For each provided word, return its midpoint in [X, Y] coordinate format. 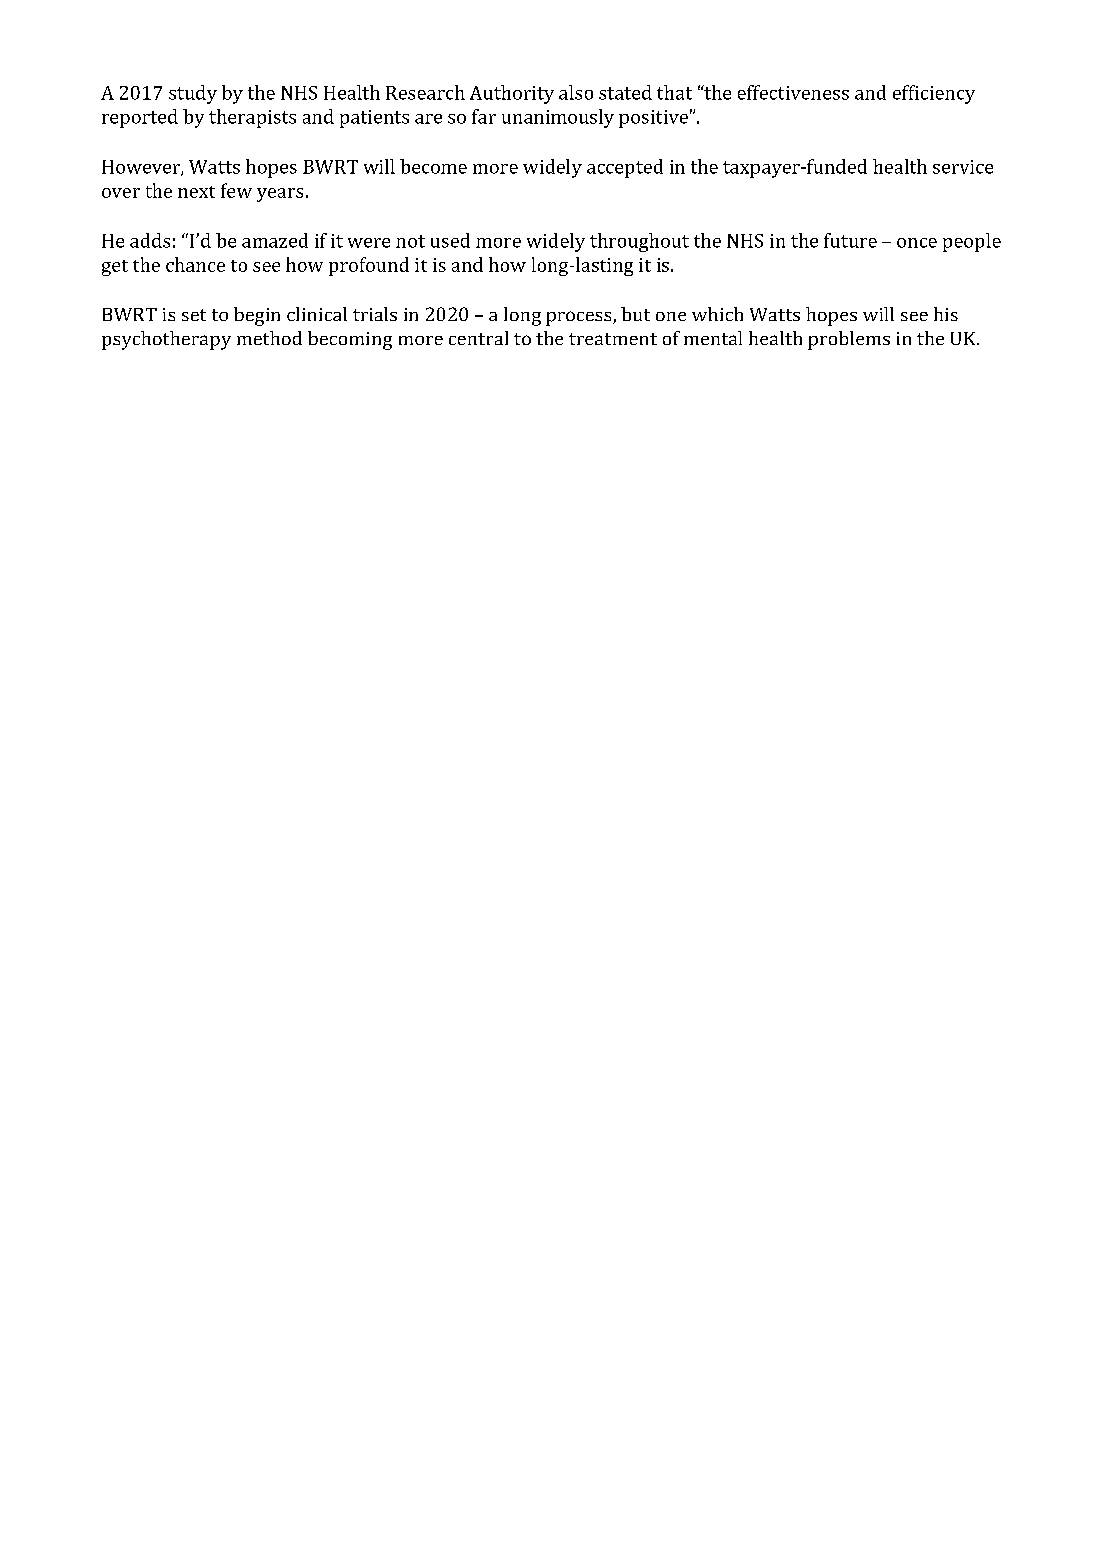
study [193, 94]
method [269, 338]
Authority [512, 94]
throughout [639, 242]
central [478, 338]
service [963, 167]
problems [849, 340]
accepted [625, 168]
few [236, 190]
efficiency [934, 94]
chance [195, 264]
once [917, 243]
